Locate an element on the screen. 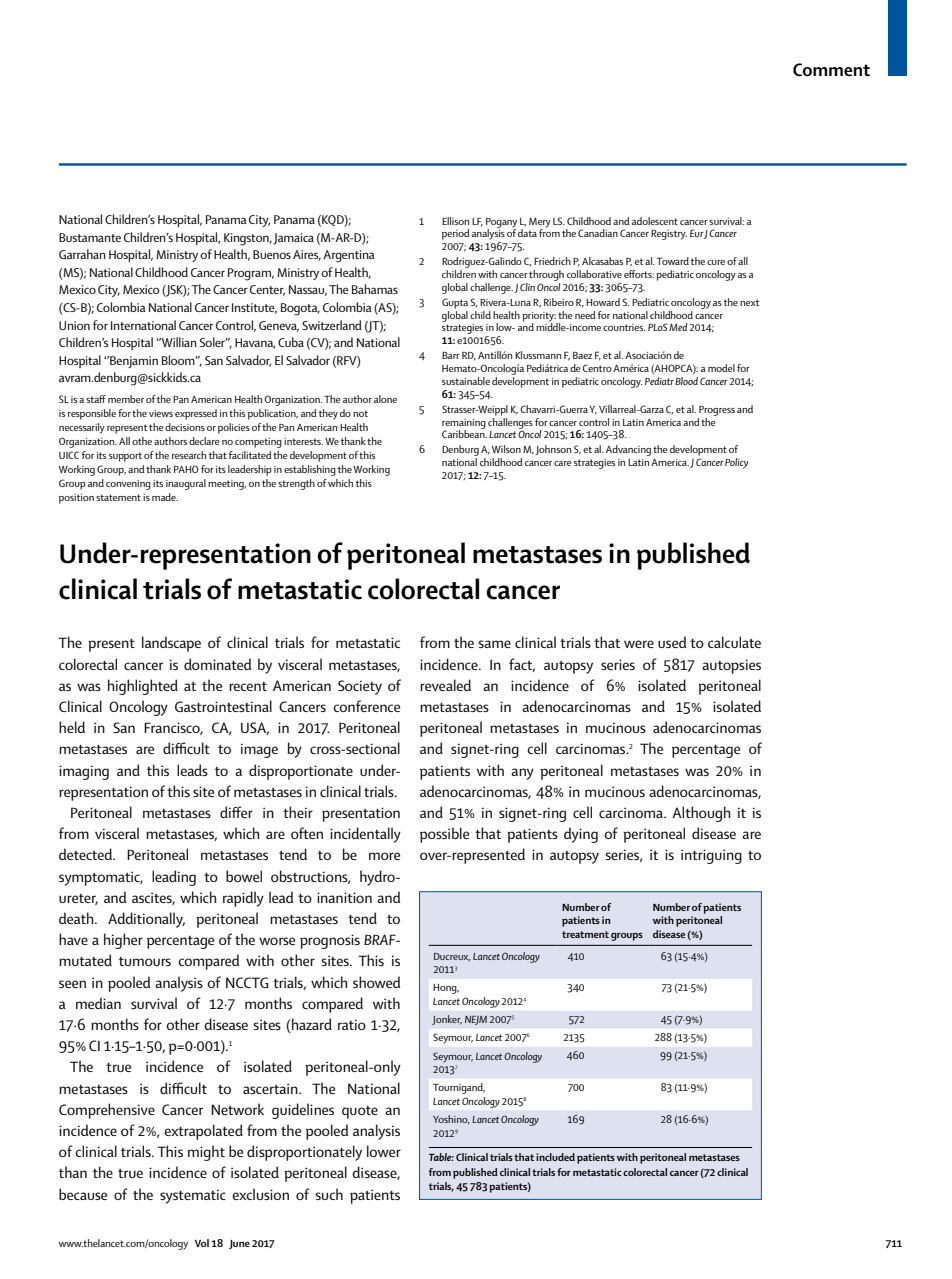  systematic is located at coordinates (193, 1196).
